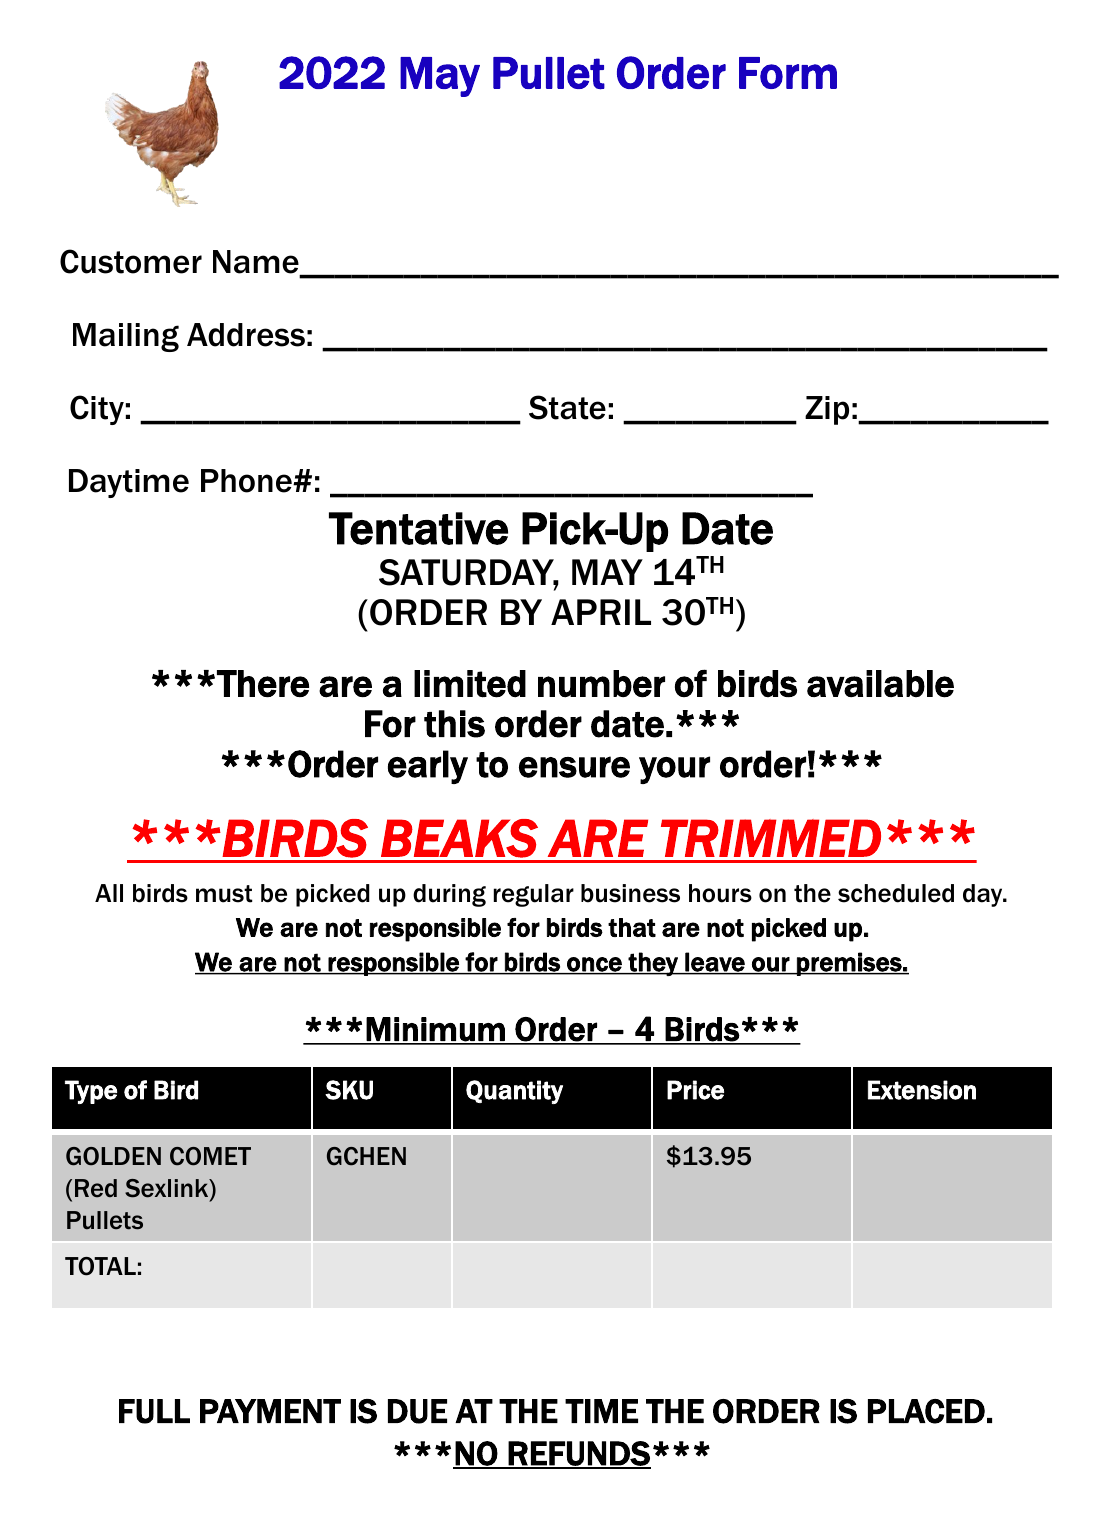  What do you see at coordinates (567, 407) in the screenshot?
I see `State` at bounding box center [567, 407].
